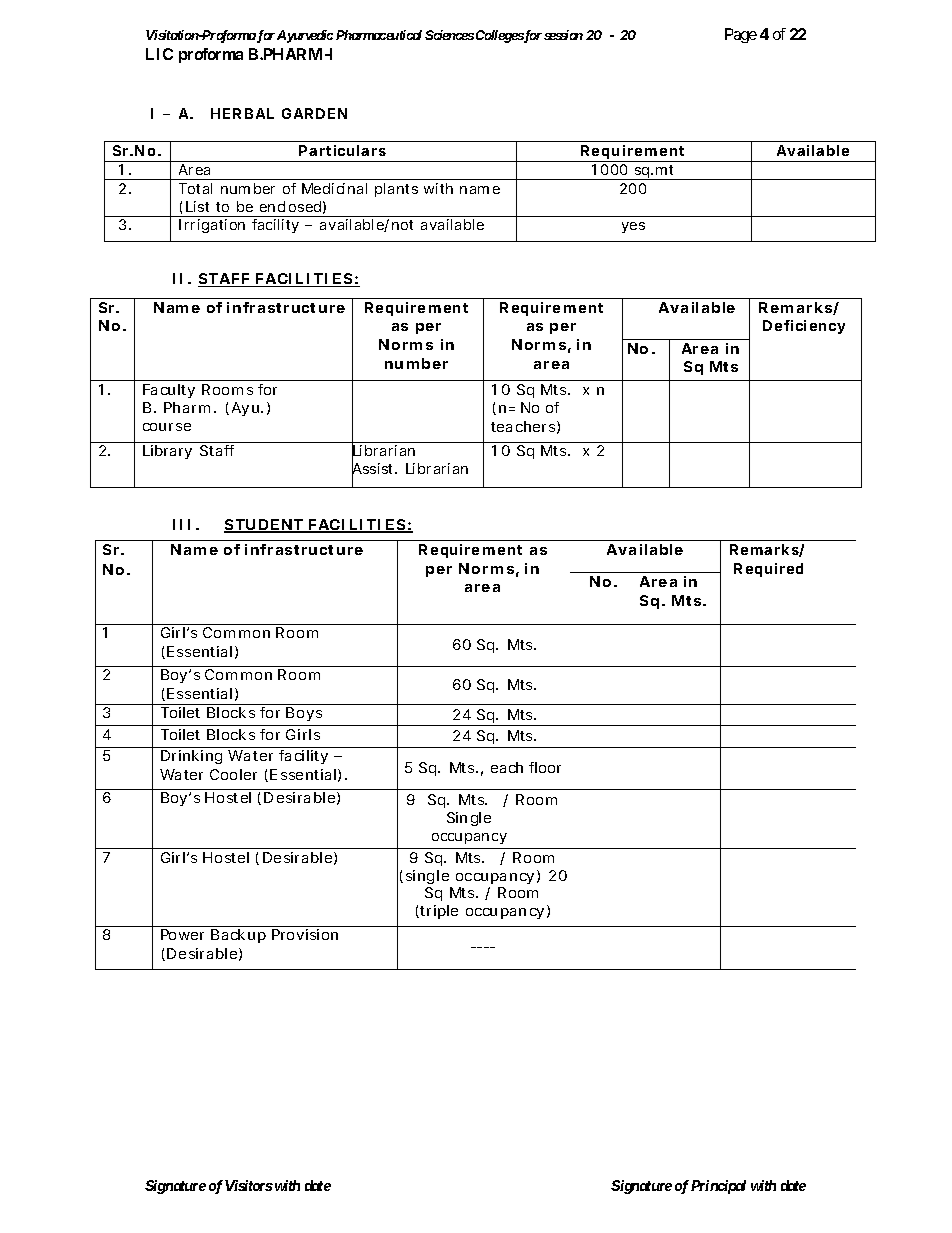  What do you see at coordinates (563, 35) in the screenshot?
I see `session` at bounding box center [563, 35].
